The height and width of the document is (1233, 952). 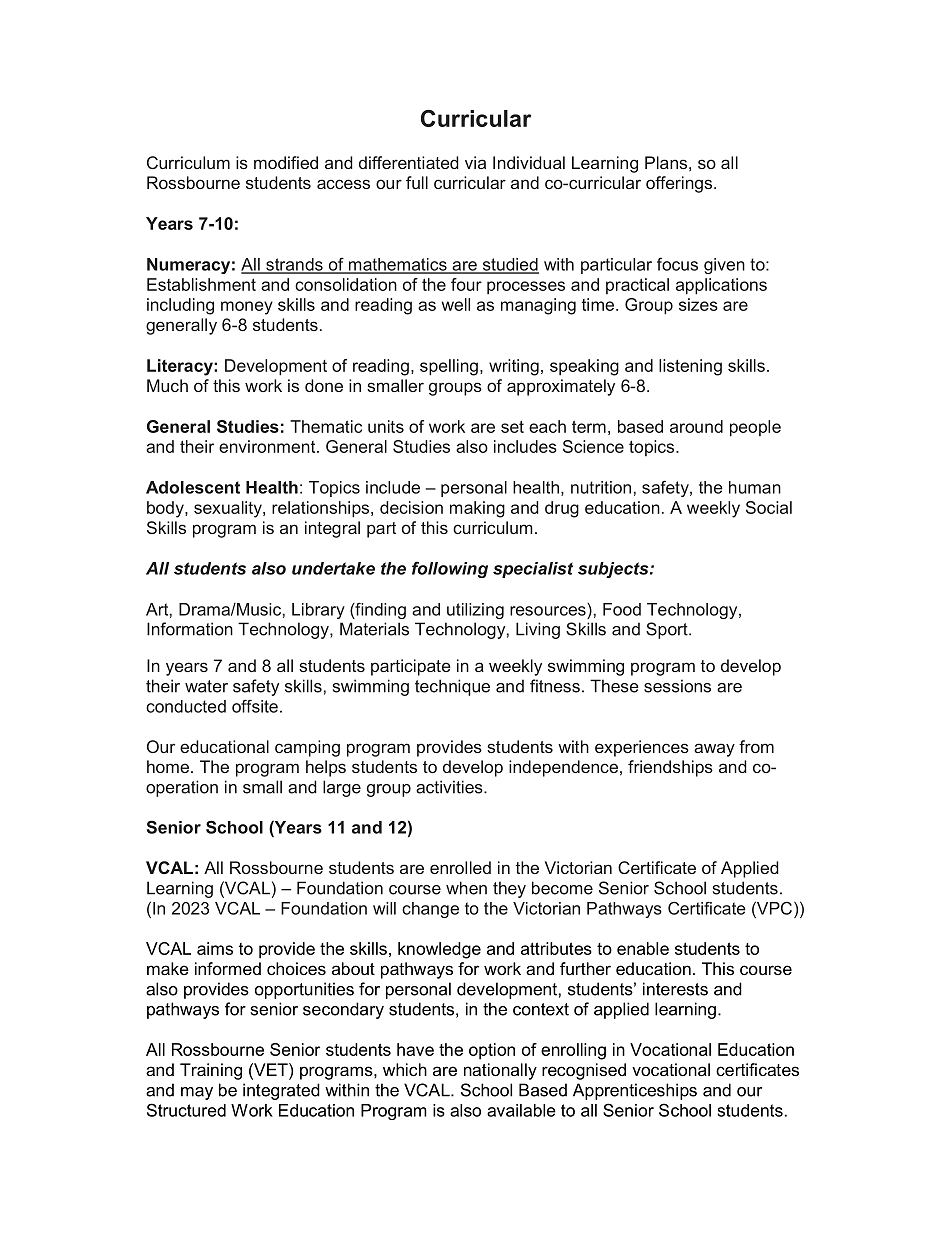 What do you see at coordinates (679, 184) in the document?
I see `offerings` at bounding box center [679, 184].
